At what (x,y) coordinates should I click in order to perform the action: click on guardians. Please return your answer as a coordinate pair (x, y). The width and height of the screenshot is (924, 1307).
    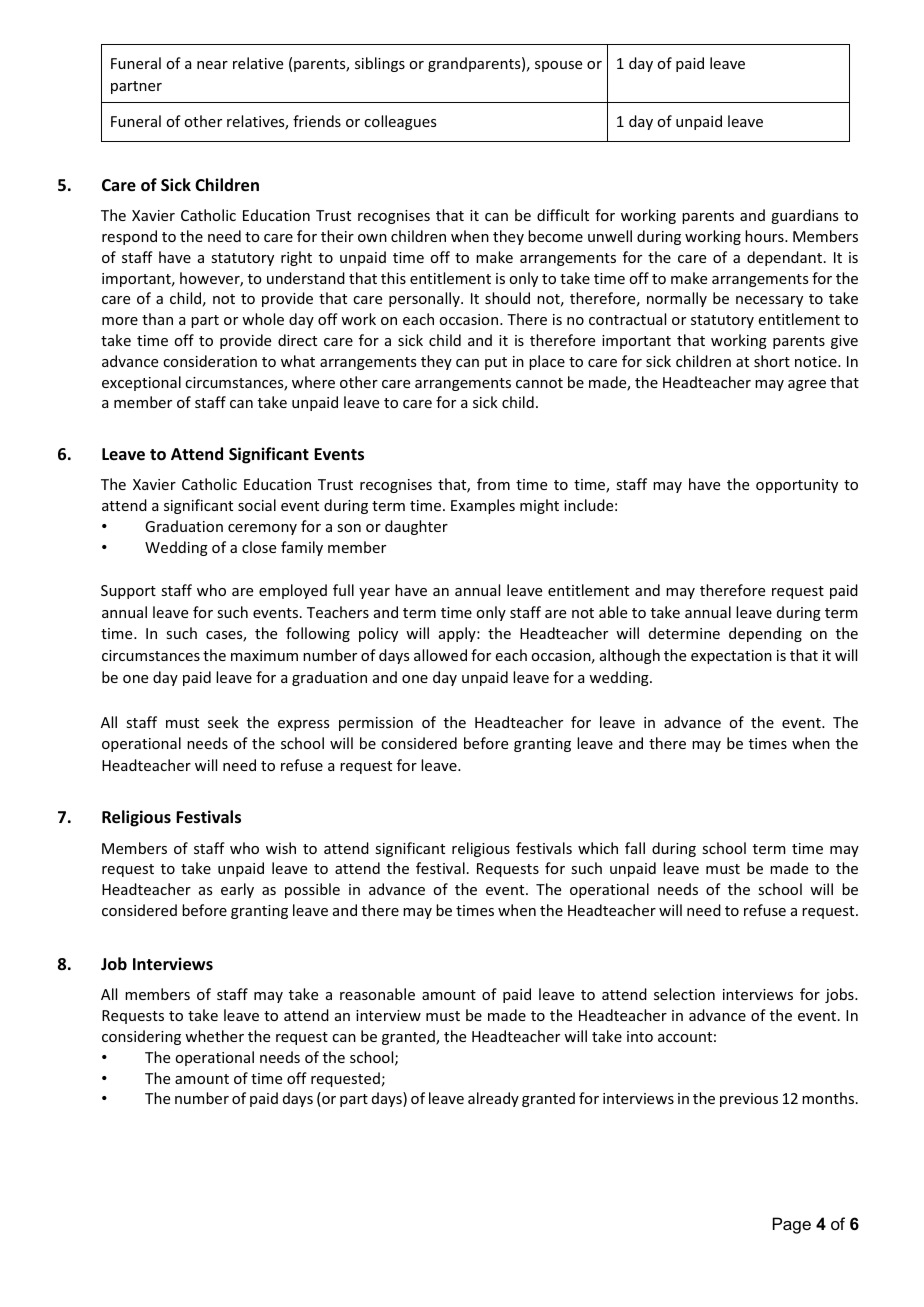
    Looking at the image, I should click on (804, 216).
